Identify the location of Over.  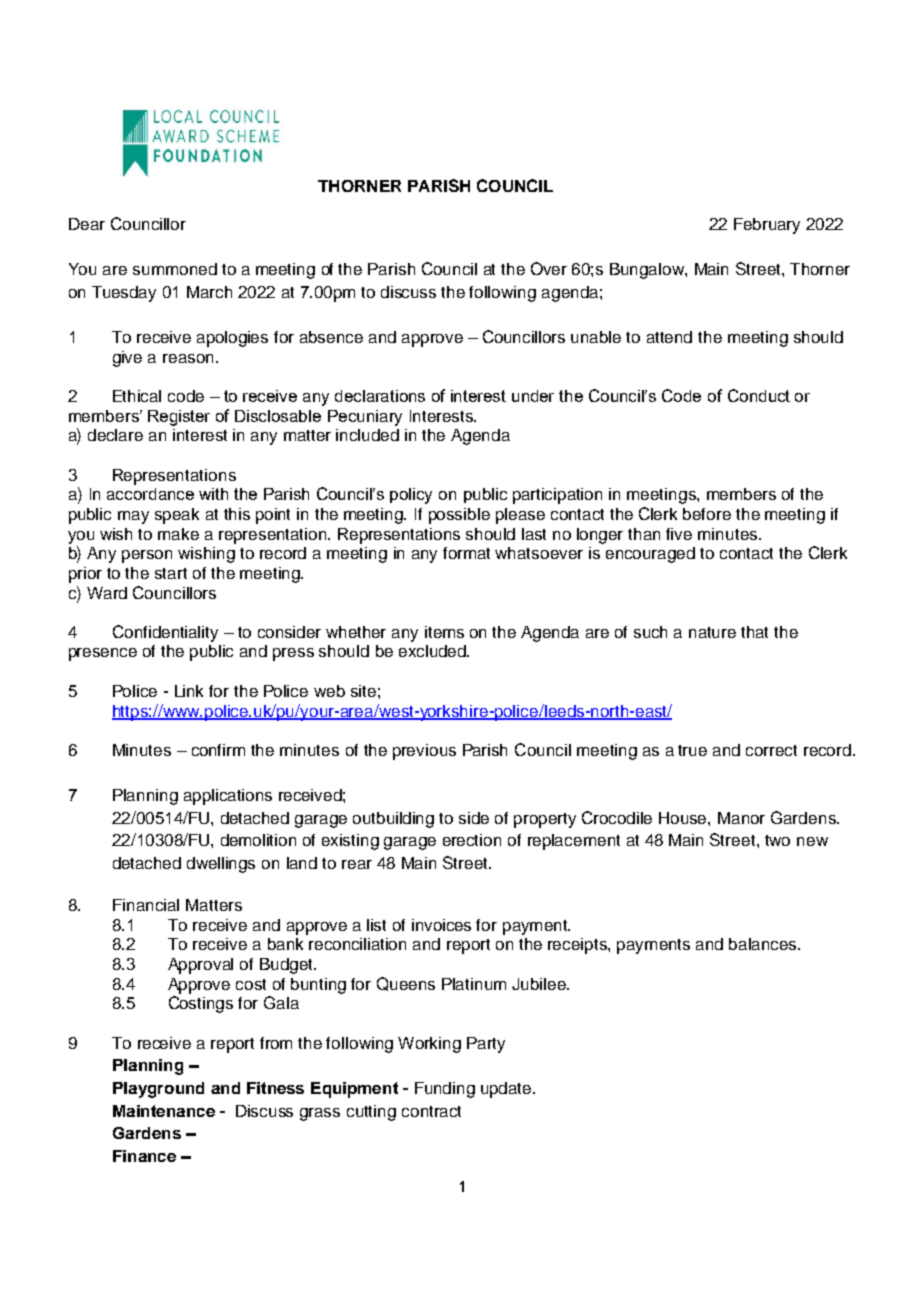
(549, 268).
